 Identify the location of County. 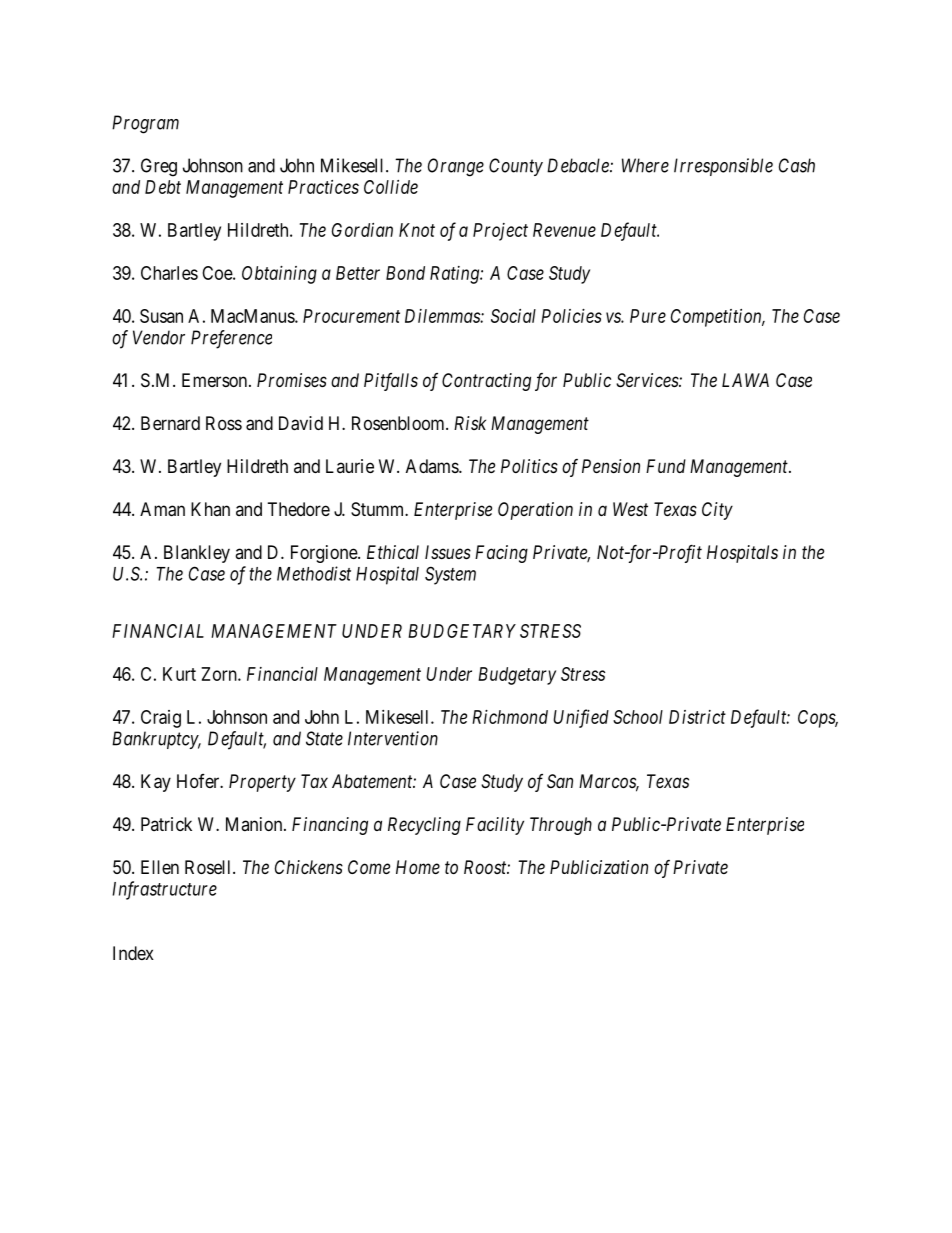
(516, 167).
